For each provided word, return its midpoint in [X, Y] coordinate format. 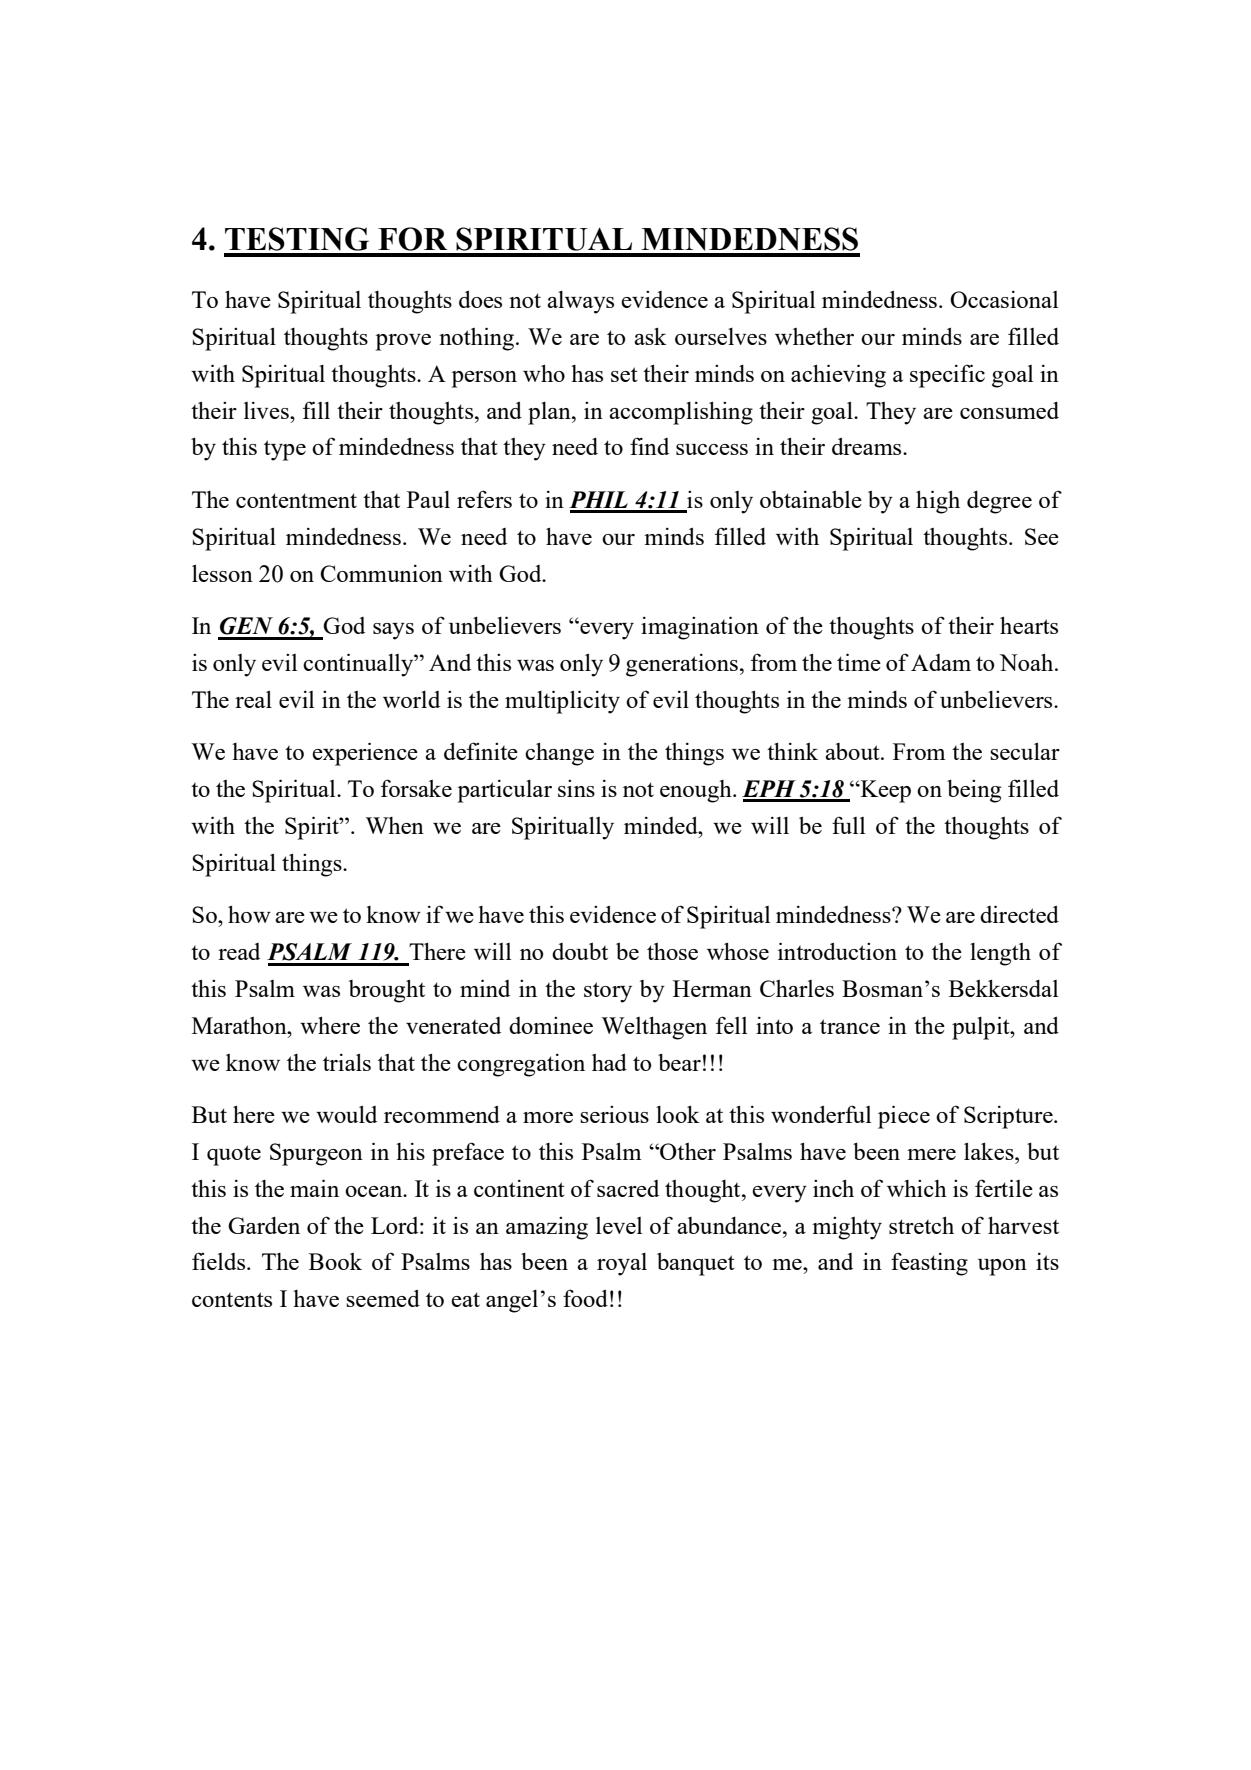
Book [335, 1261]
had [609, 1062]
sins [576, 788]
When [394, 825]
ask [650, 336]
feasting [929, 1264]
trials [347, 1062]
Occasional [1004, 299]
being [974, 791]
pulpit [982, 1028]
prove [403, 342]
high [938, 502]
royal [622, 1264]
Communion [381, 573]
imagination [700, 628]
